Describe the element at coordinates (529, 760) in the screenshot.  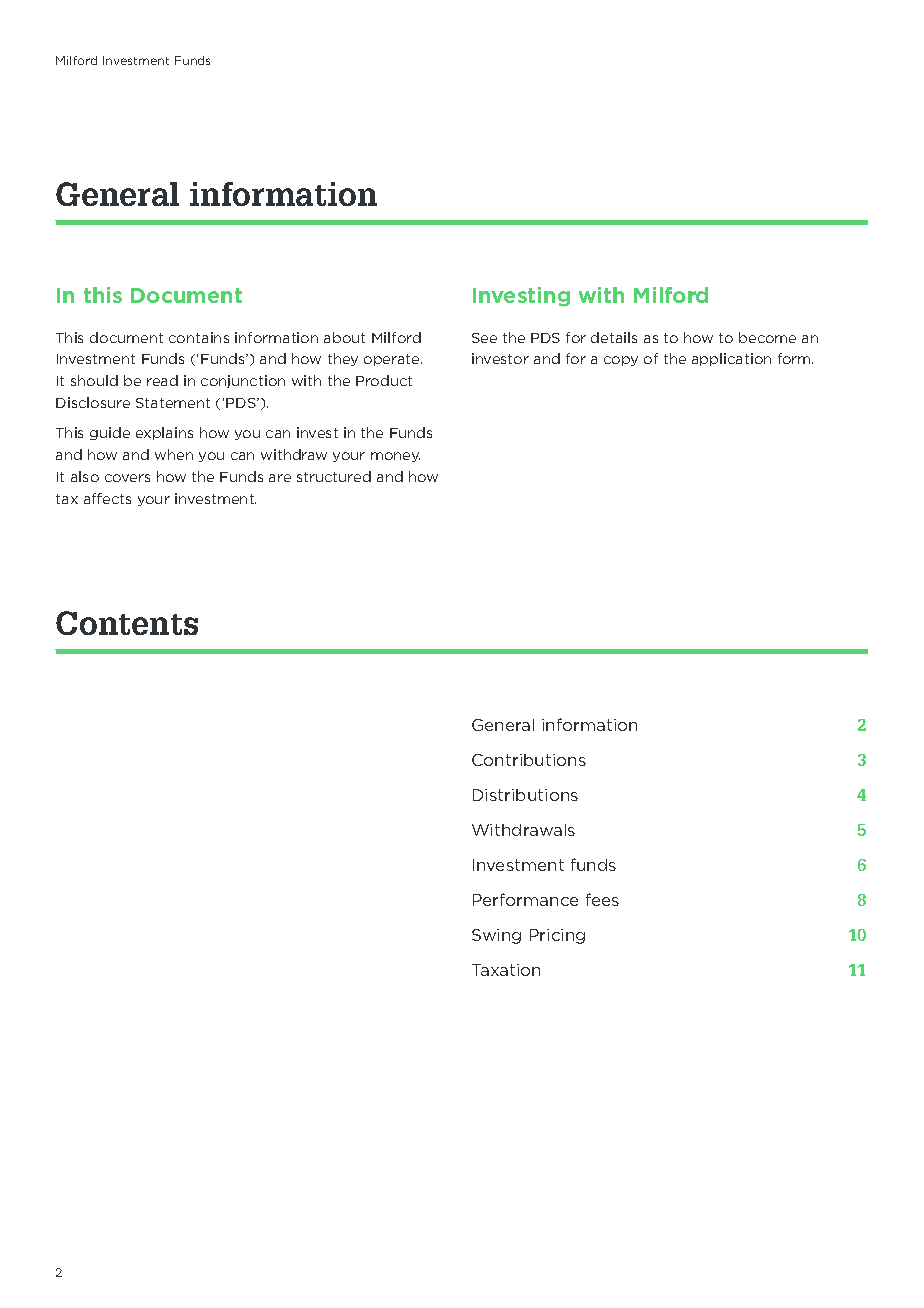
I see `Contributions` at that location.
